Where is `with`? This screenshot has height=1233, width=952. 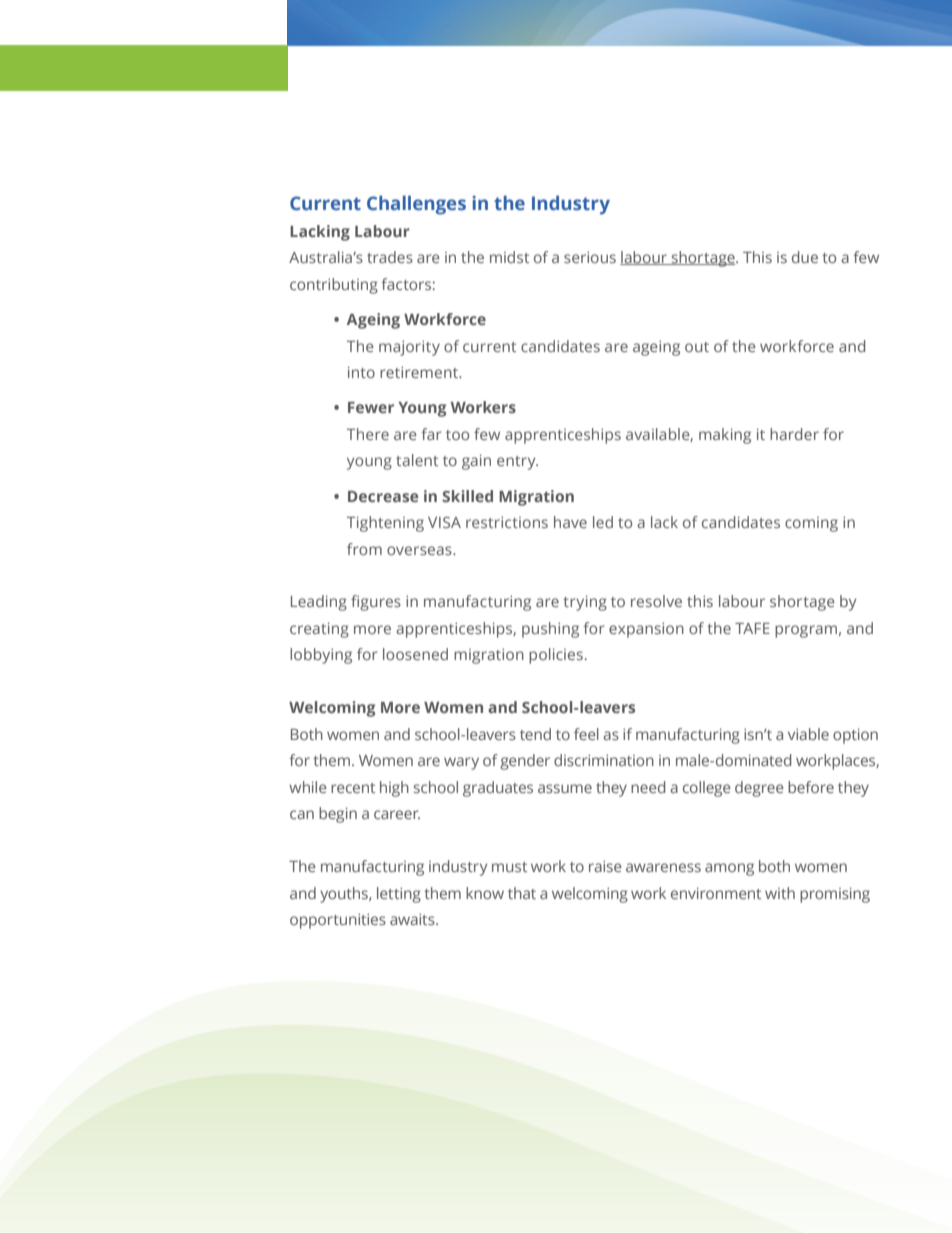
with is located at coordinates (780, 893).
